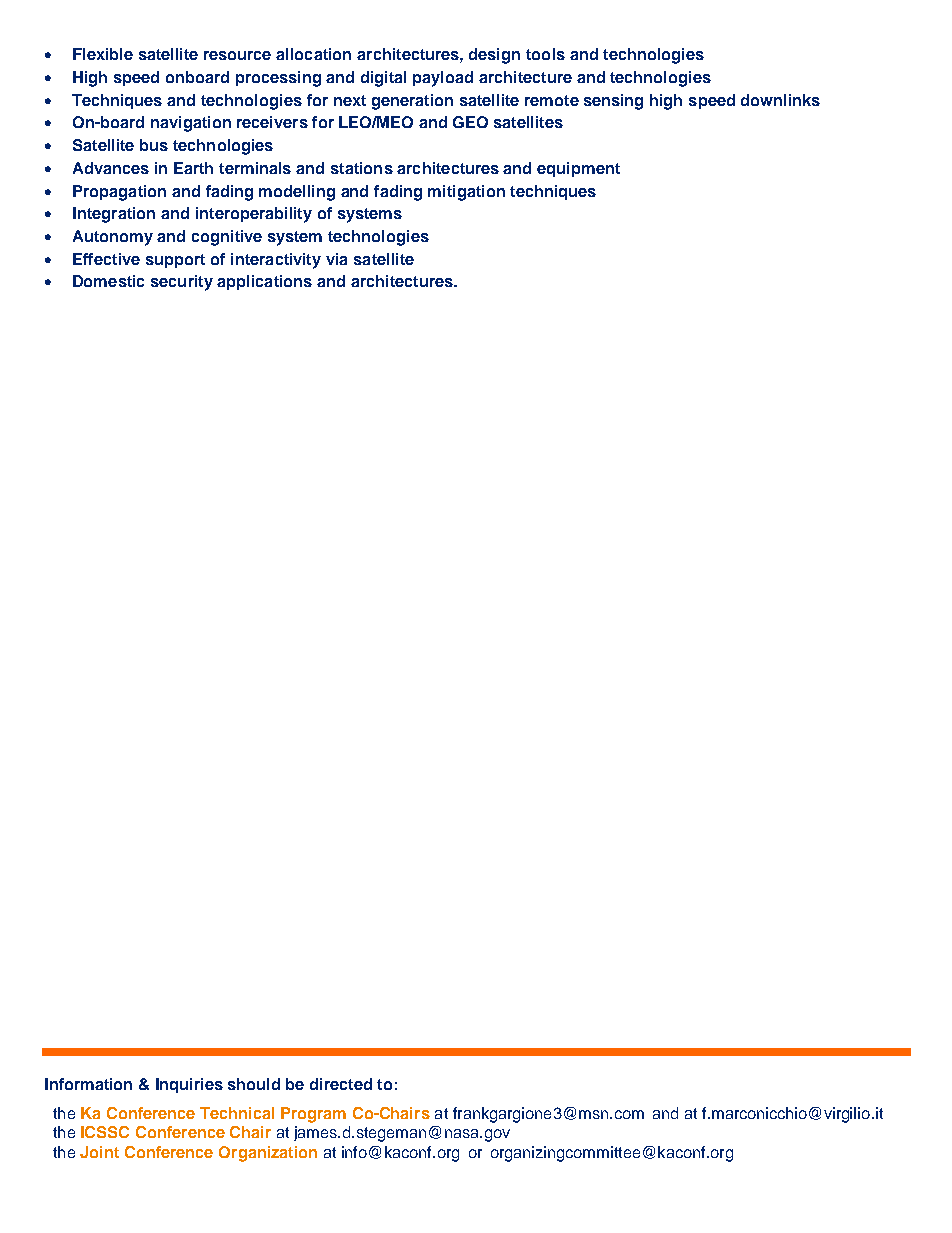 Image resolution: width=952 pixels, height=1233 pixels. Describe the element at coordinates (254, 1084) in the document. I see `should` at that location.
